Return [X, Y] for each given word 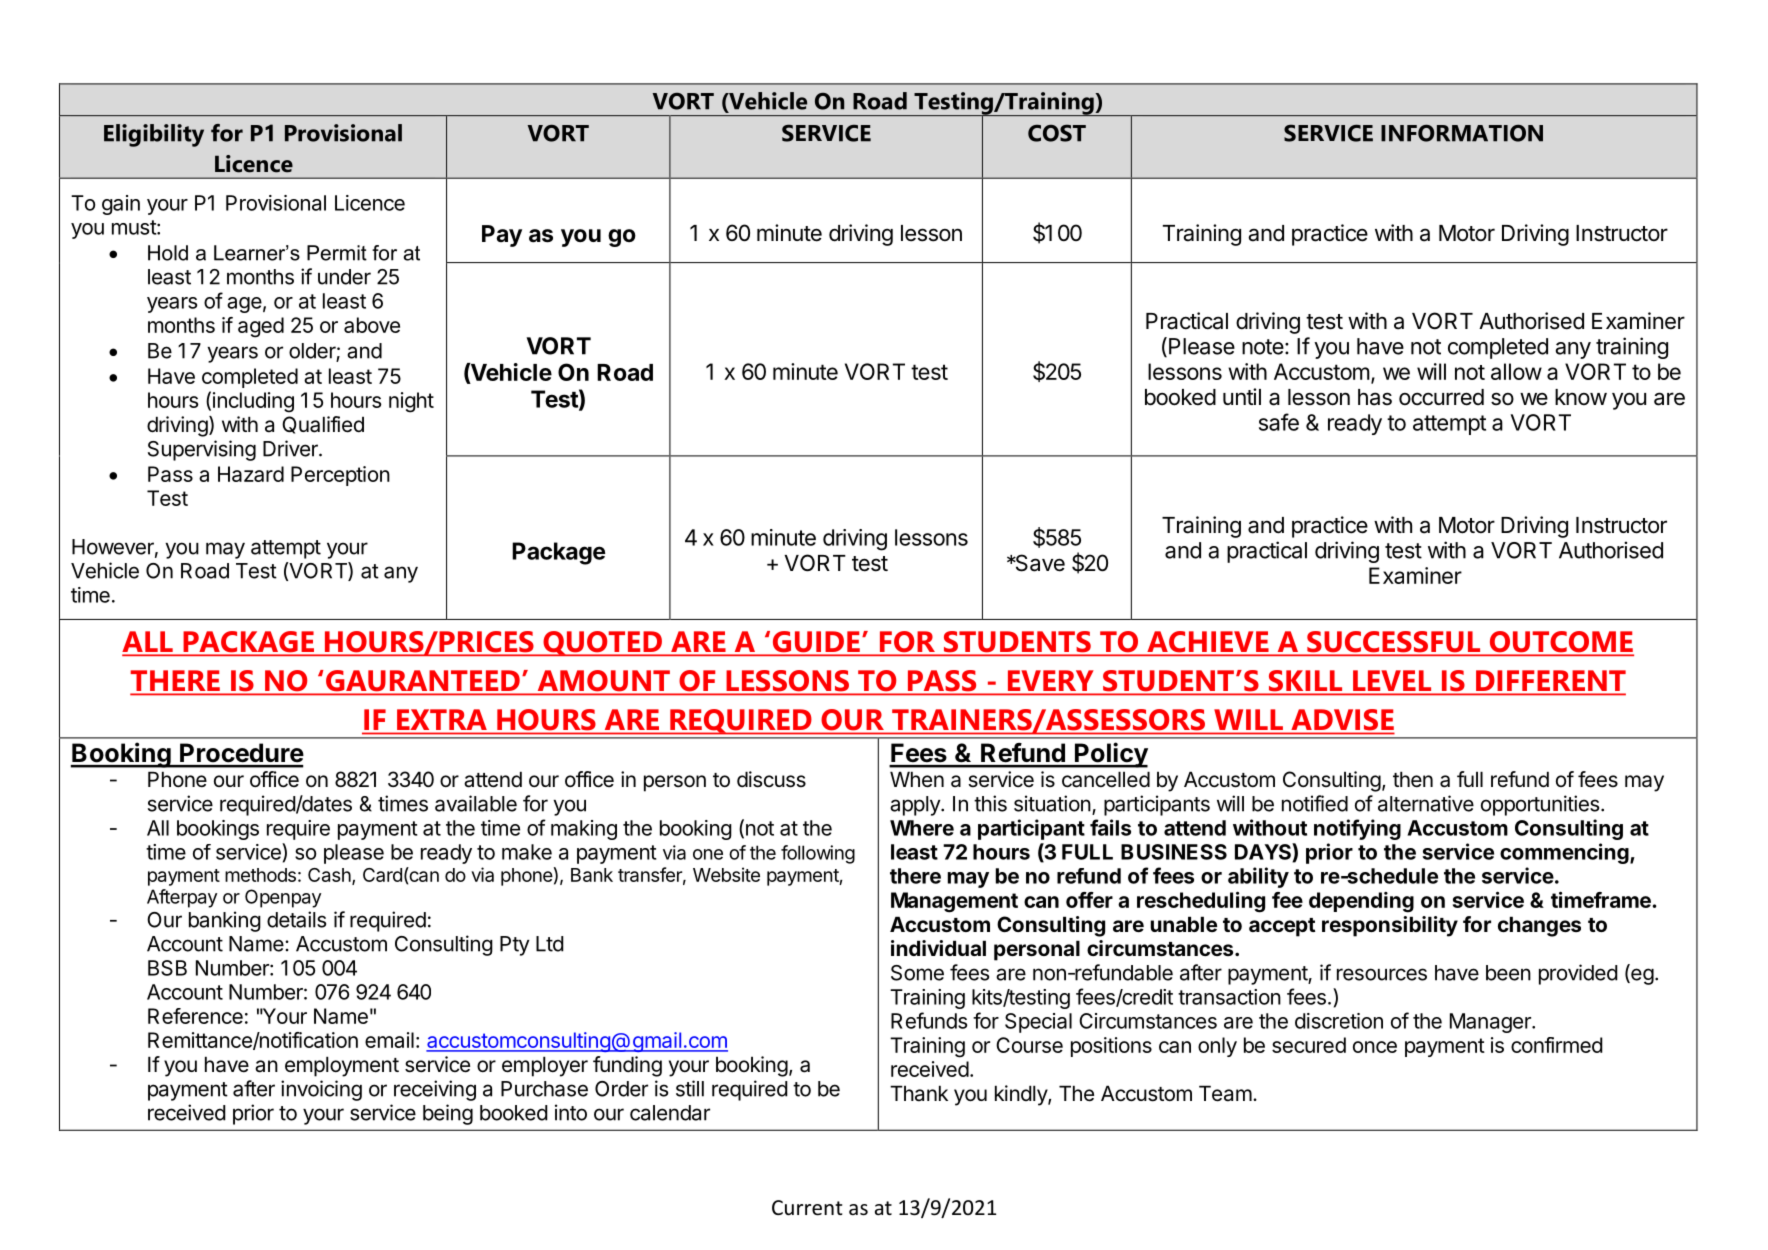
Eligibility [154, 135]
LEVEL [1392, 680]
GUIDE [816, 643]
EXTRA [442, 719]
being [448, 1114]
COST [1057, 133]
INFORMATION [1462, 133]
